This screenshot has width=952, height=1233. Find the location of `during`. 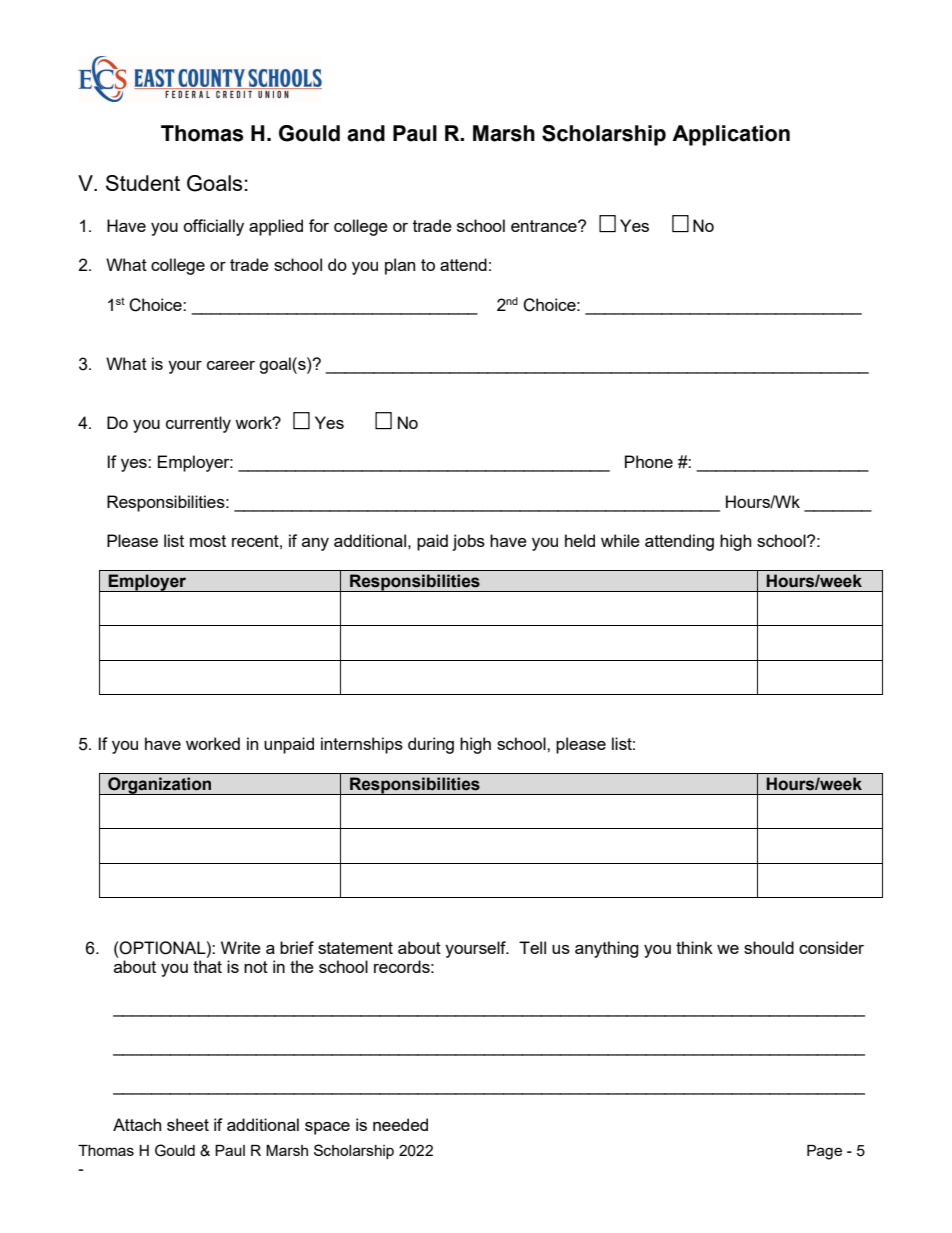

during is located at coordinates (431, 745).
